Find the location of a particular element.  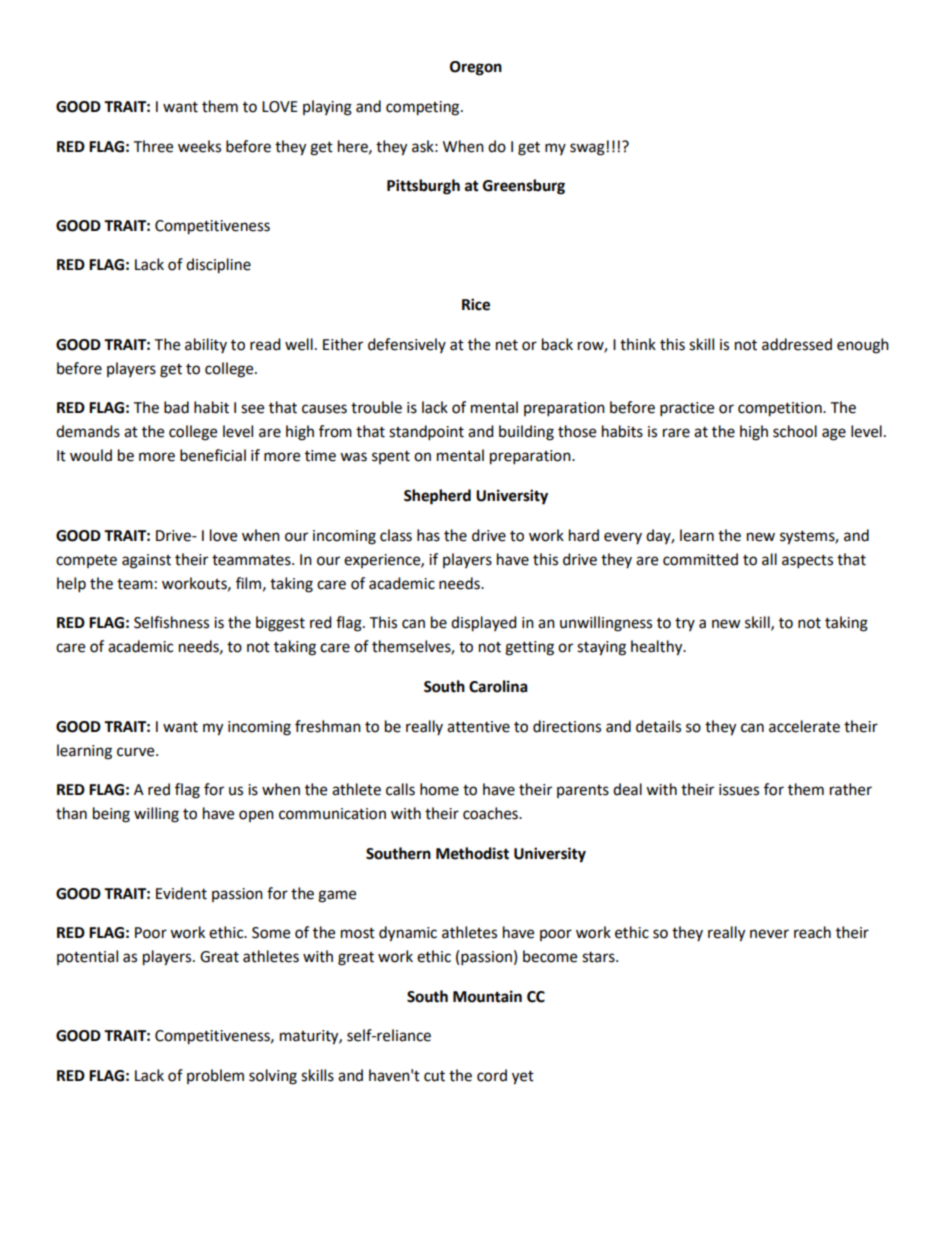

competing is located at coordinates (424, 108).
